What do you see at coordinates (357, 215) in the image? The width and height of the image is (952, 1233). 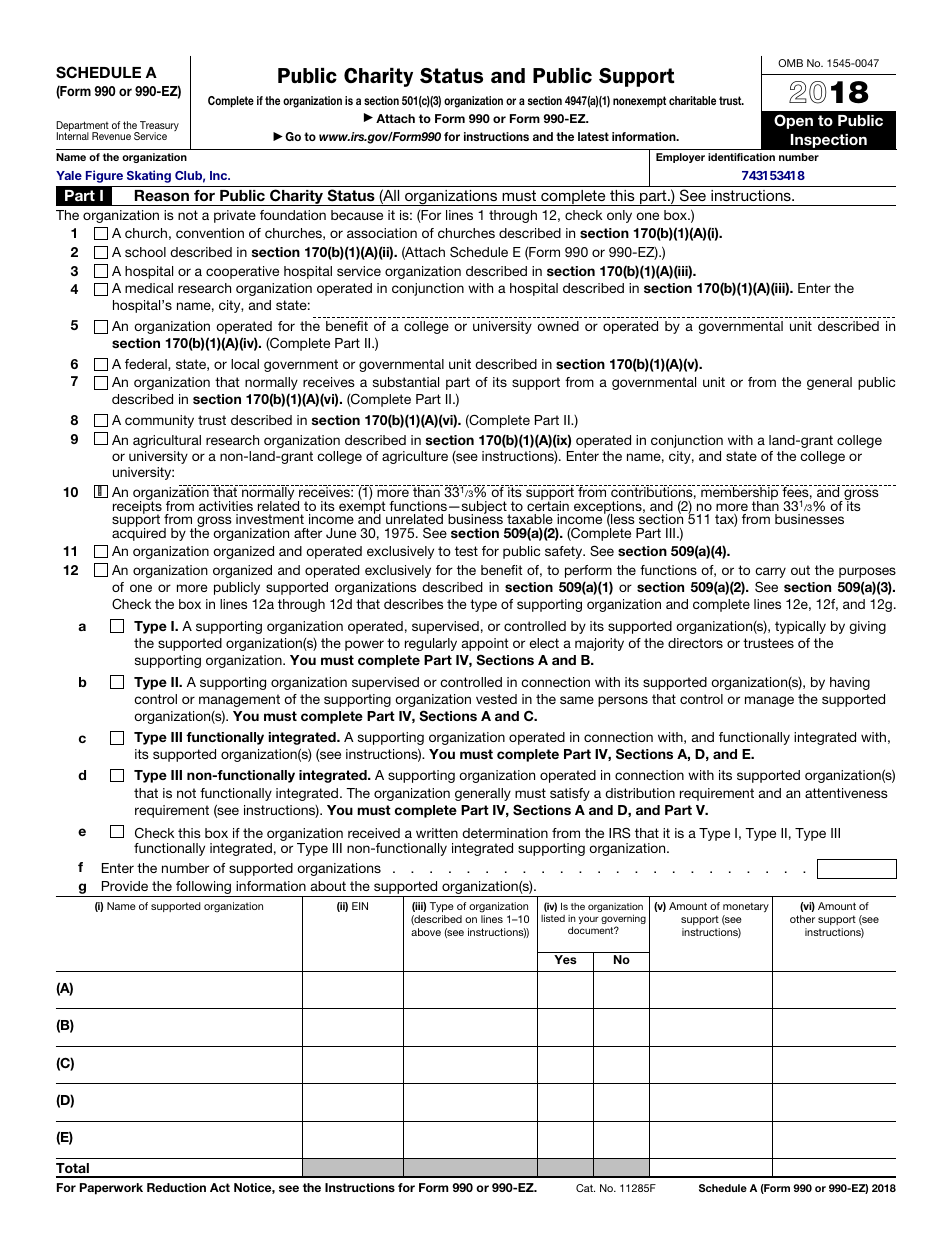 I see `because` at bounding box center [357, 215].
